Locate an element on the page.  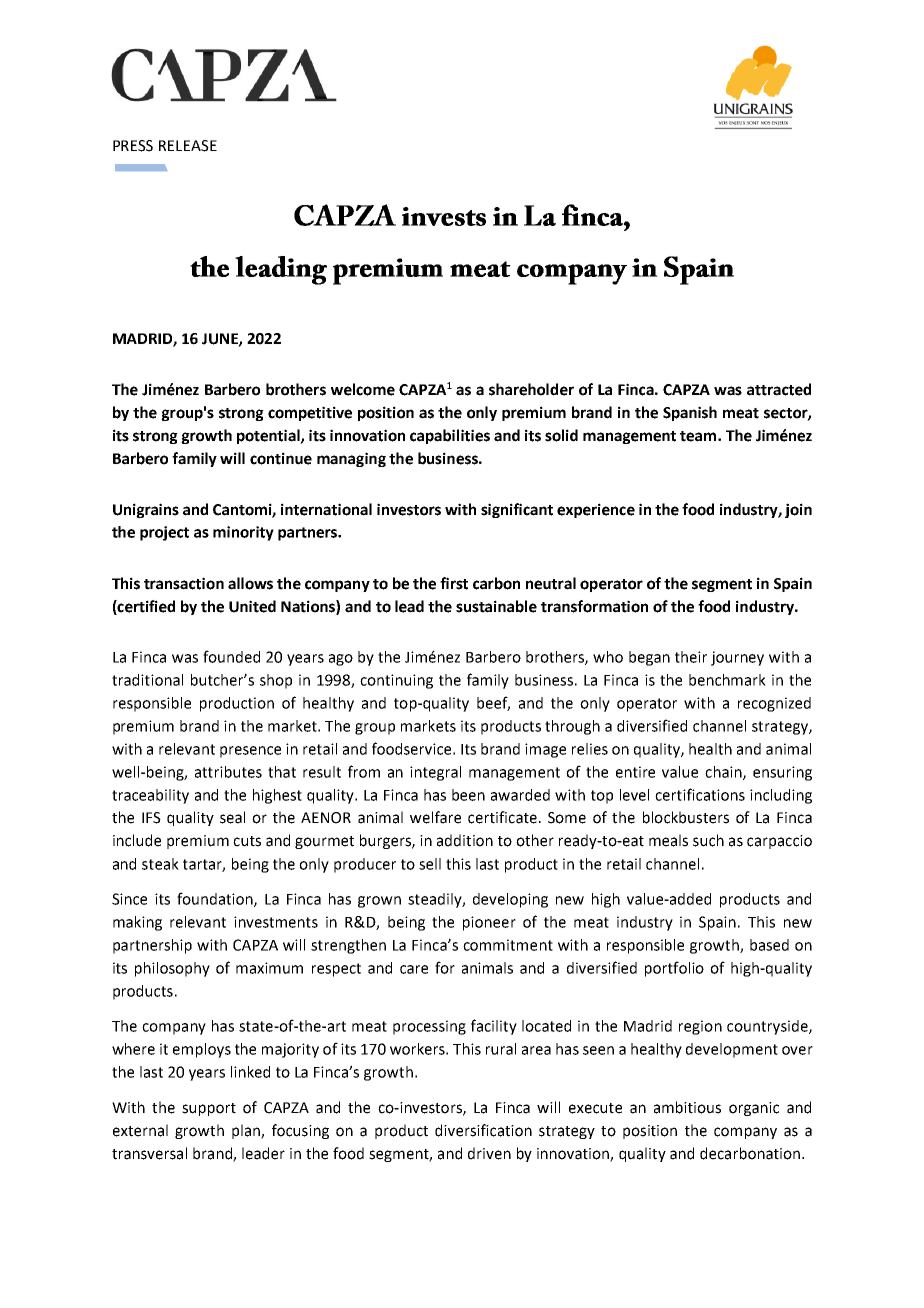
ambitious is located at coordinates (687, 1107).
